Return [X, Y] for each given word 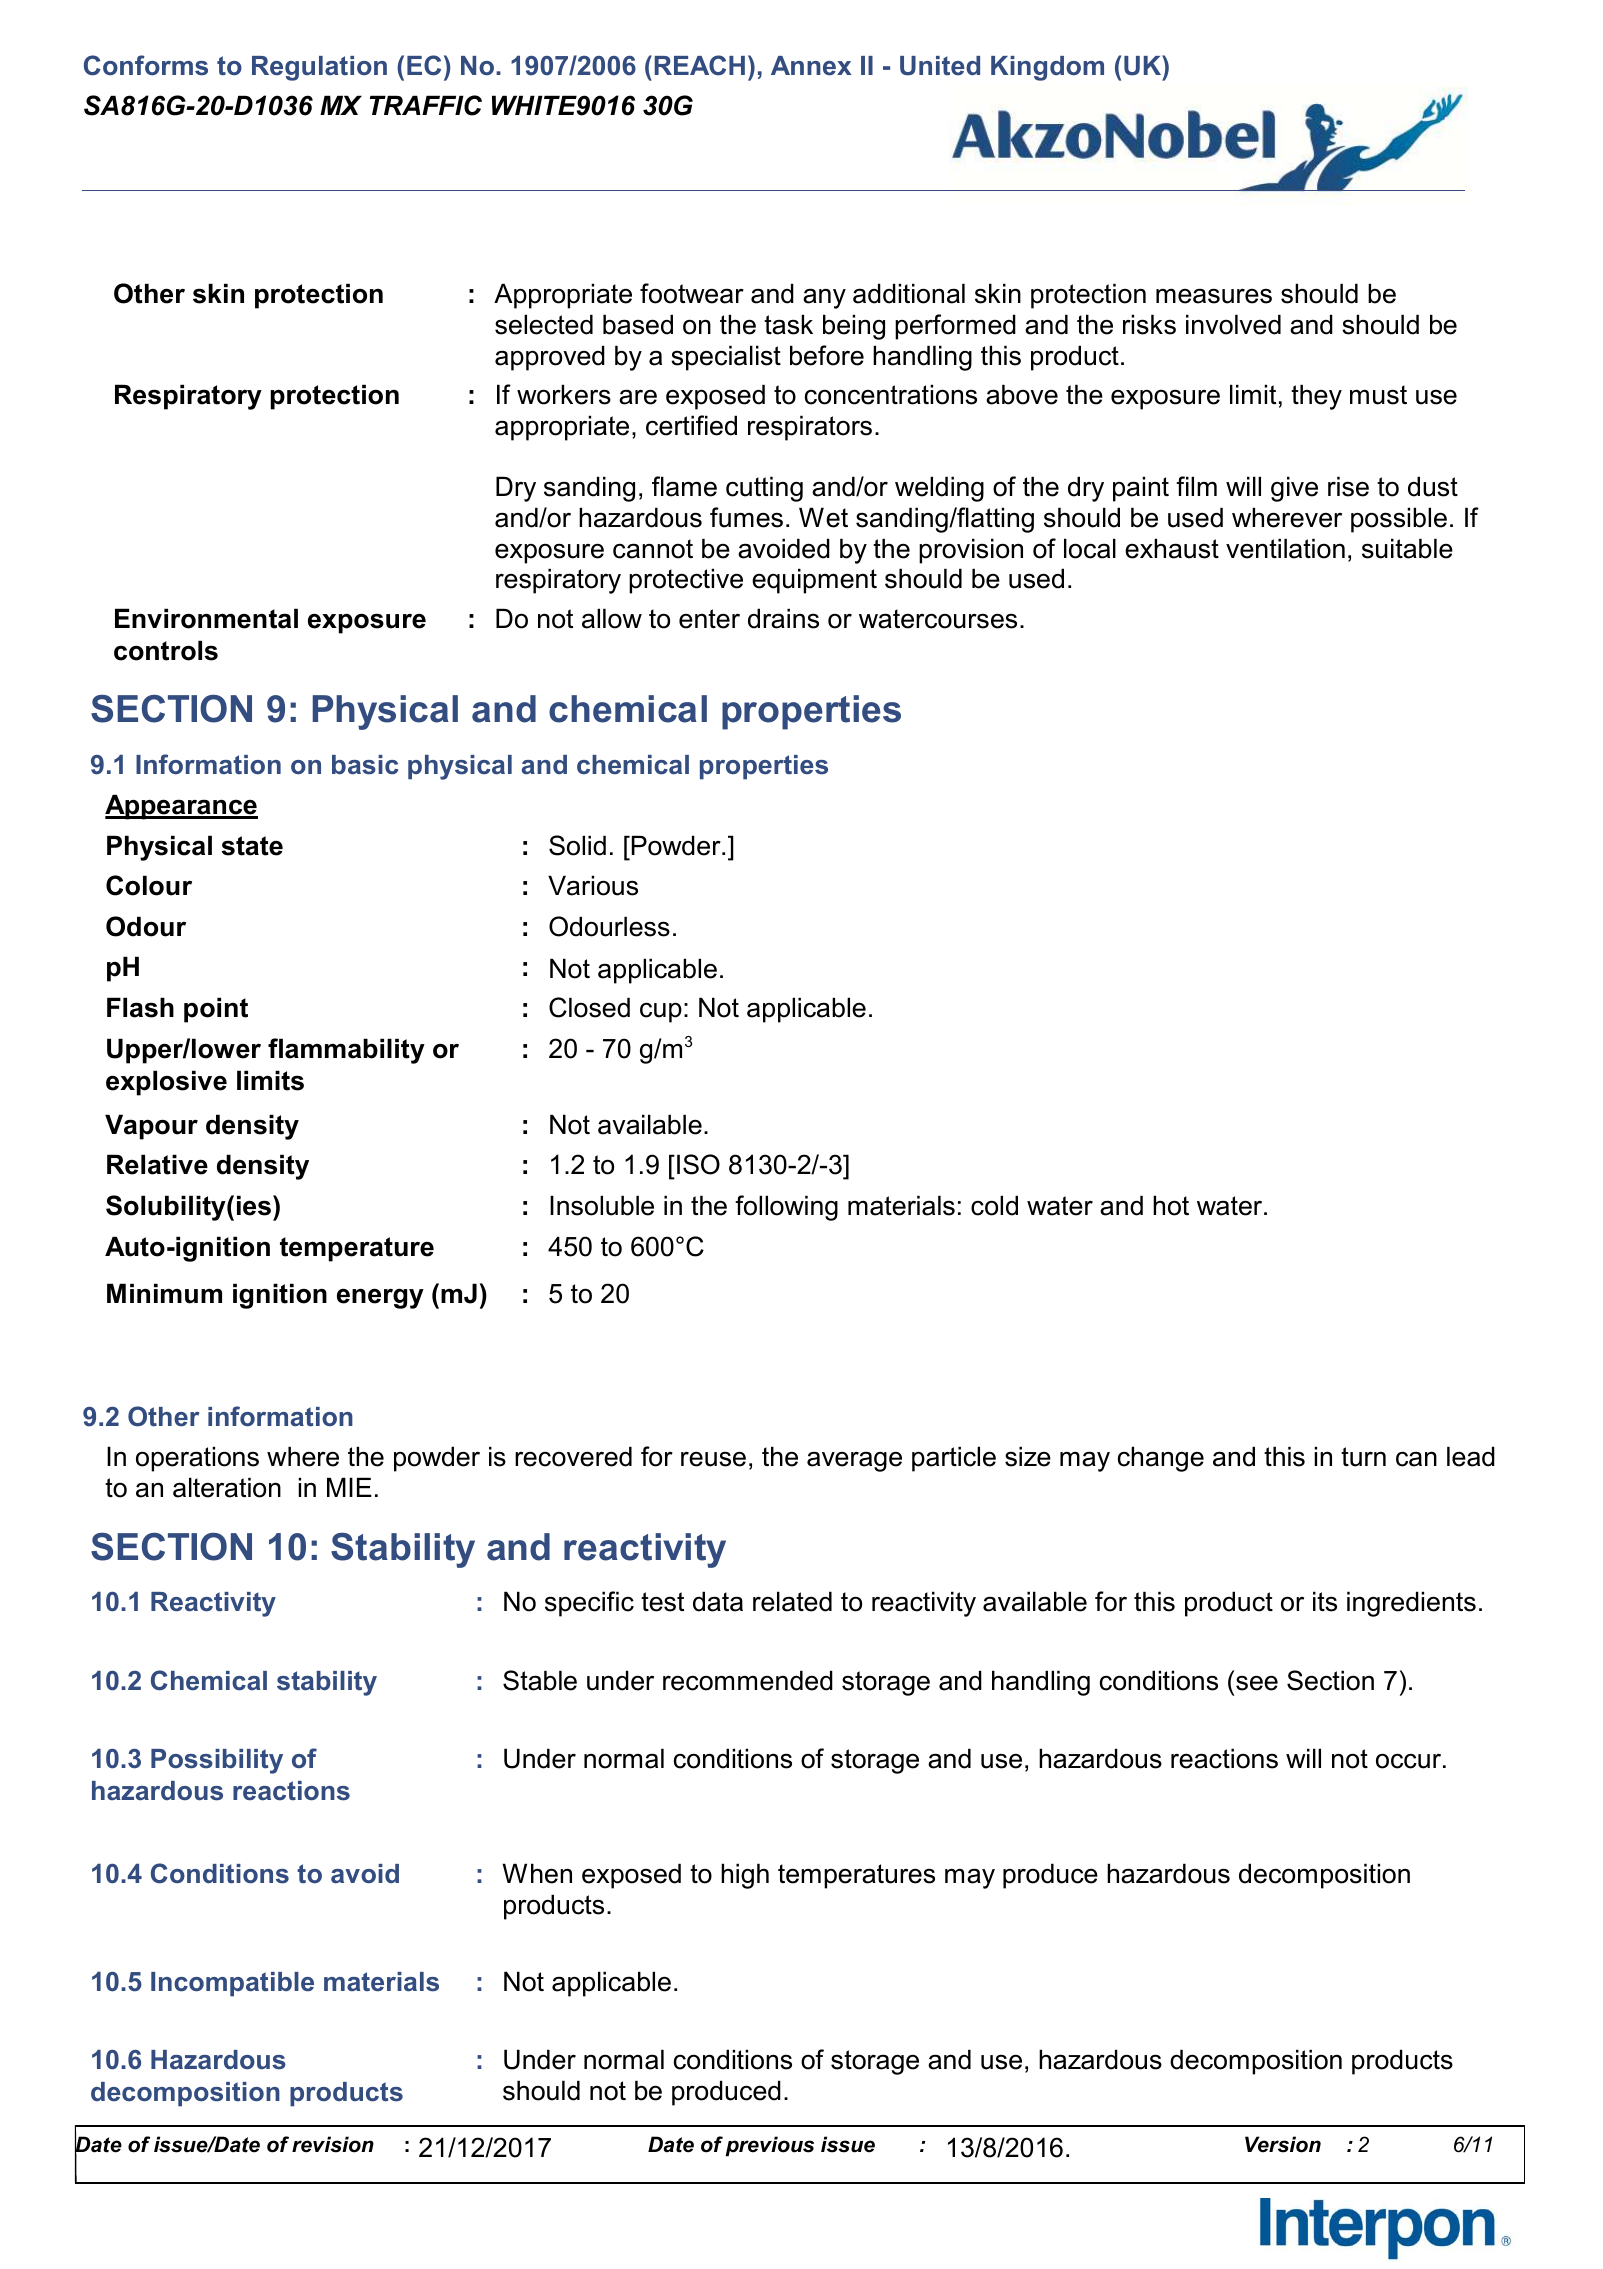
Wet [823, 517]
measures [1214, 296]
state [252, 846]
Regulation [319, 68]
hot [1171, 1205]
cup [661, 1012]
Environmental [206, 618]
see [1257, 1683]
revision [333, 2144]
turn [1363, 1457]
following [786, 1208]
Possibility [217, 1761]
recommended [748, 1680]
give [1294, 489]
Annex [811, 66]
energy [380, 1298]
